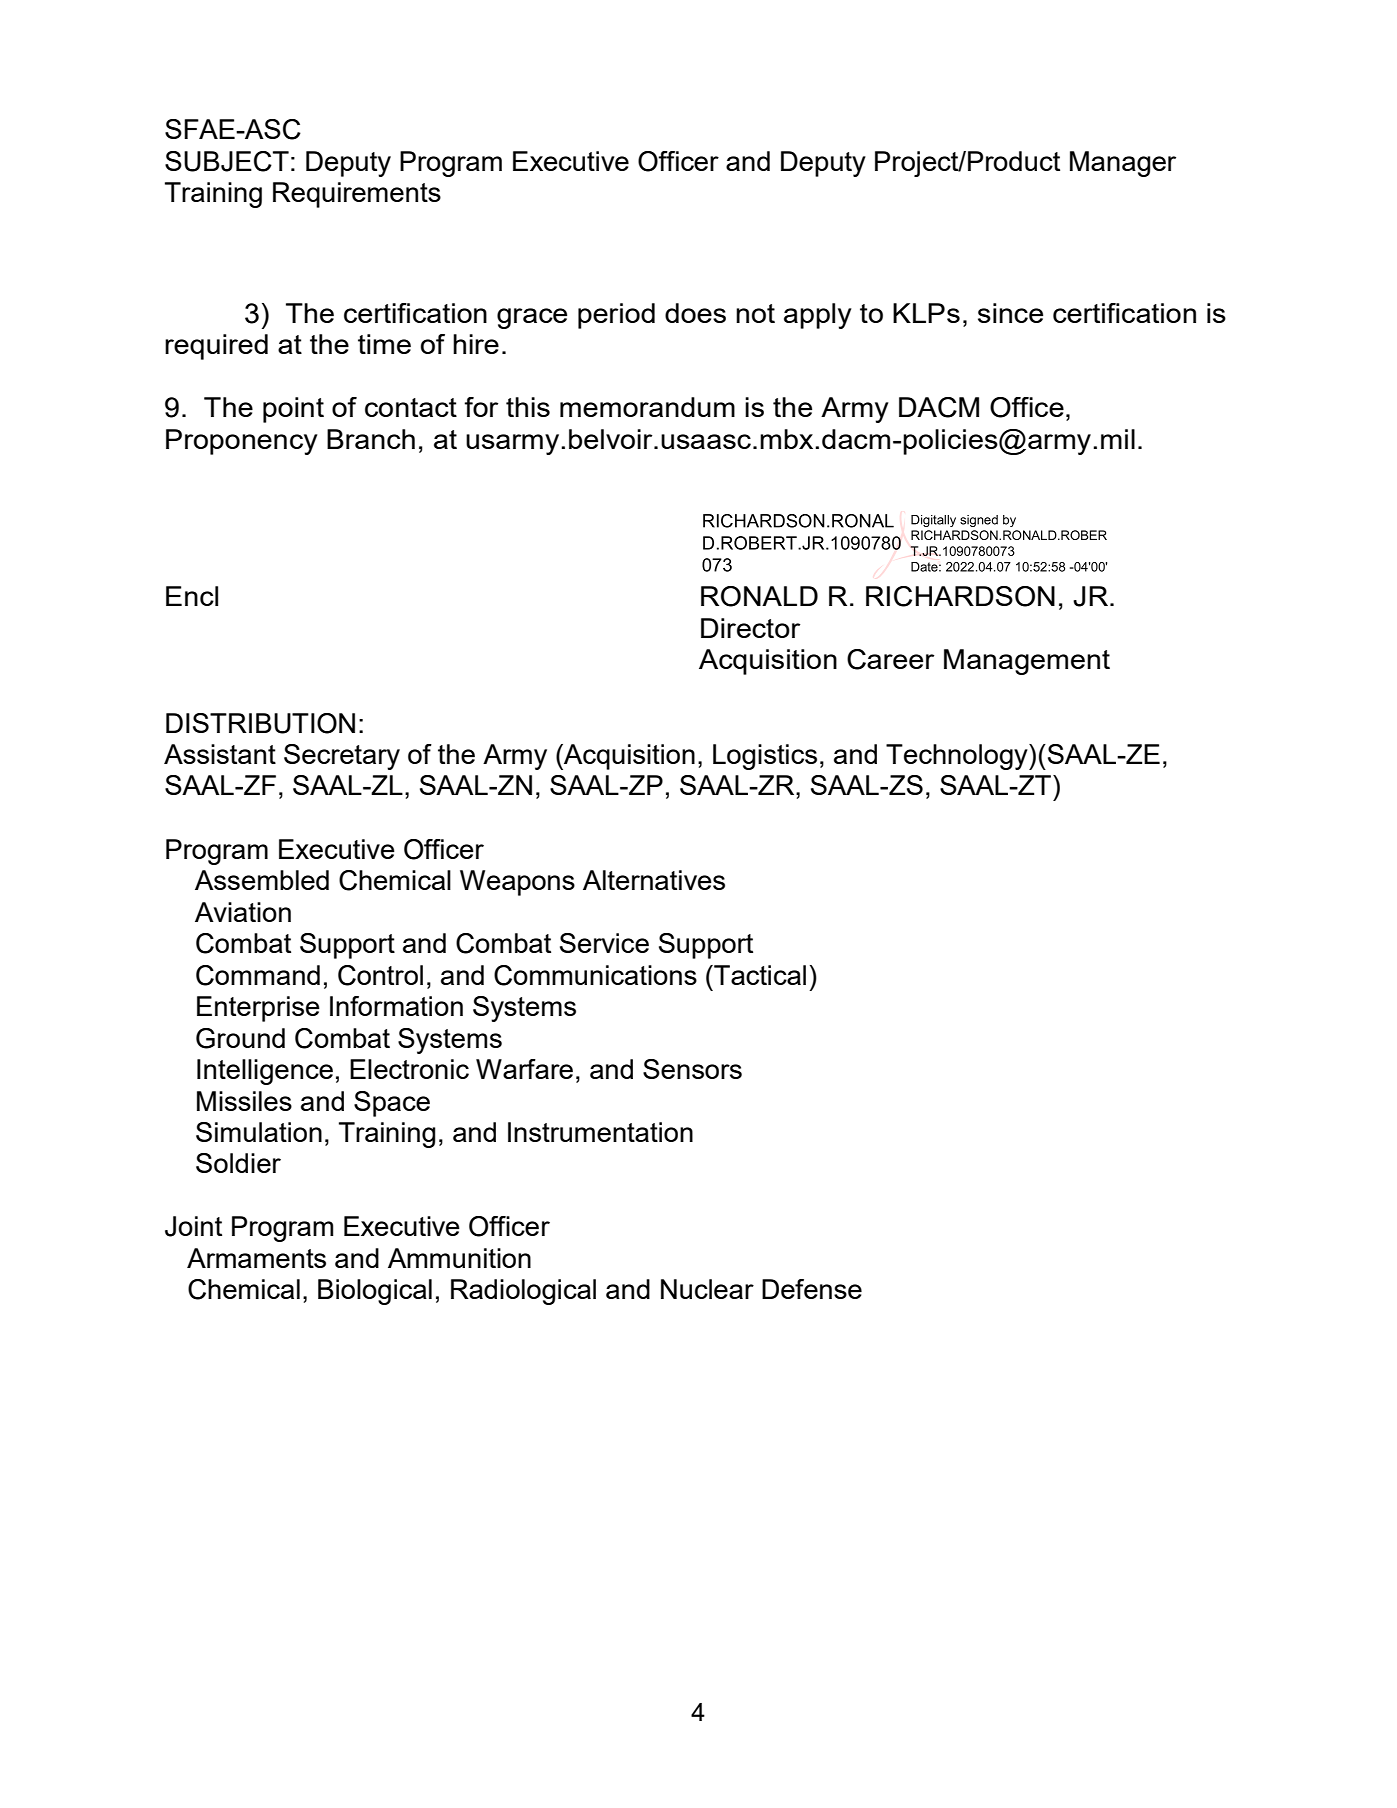 The image size is (1397, 1808). What do you see at coordinates (695, 313) in the image?
I see `does` at bounding box center [695, 313].
